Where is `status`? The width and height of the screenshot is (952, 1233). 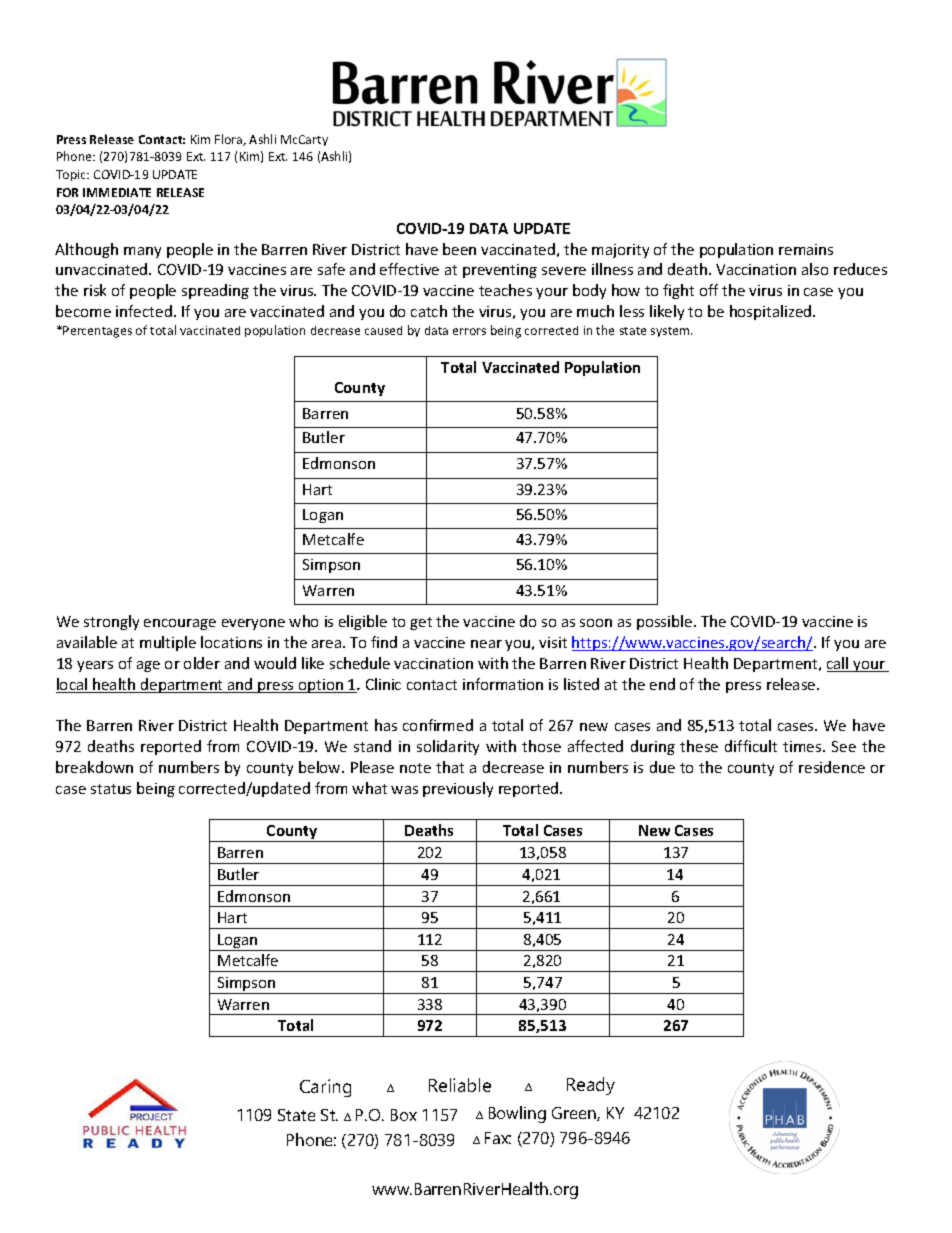 status is located at coordinates (111, 789).
